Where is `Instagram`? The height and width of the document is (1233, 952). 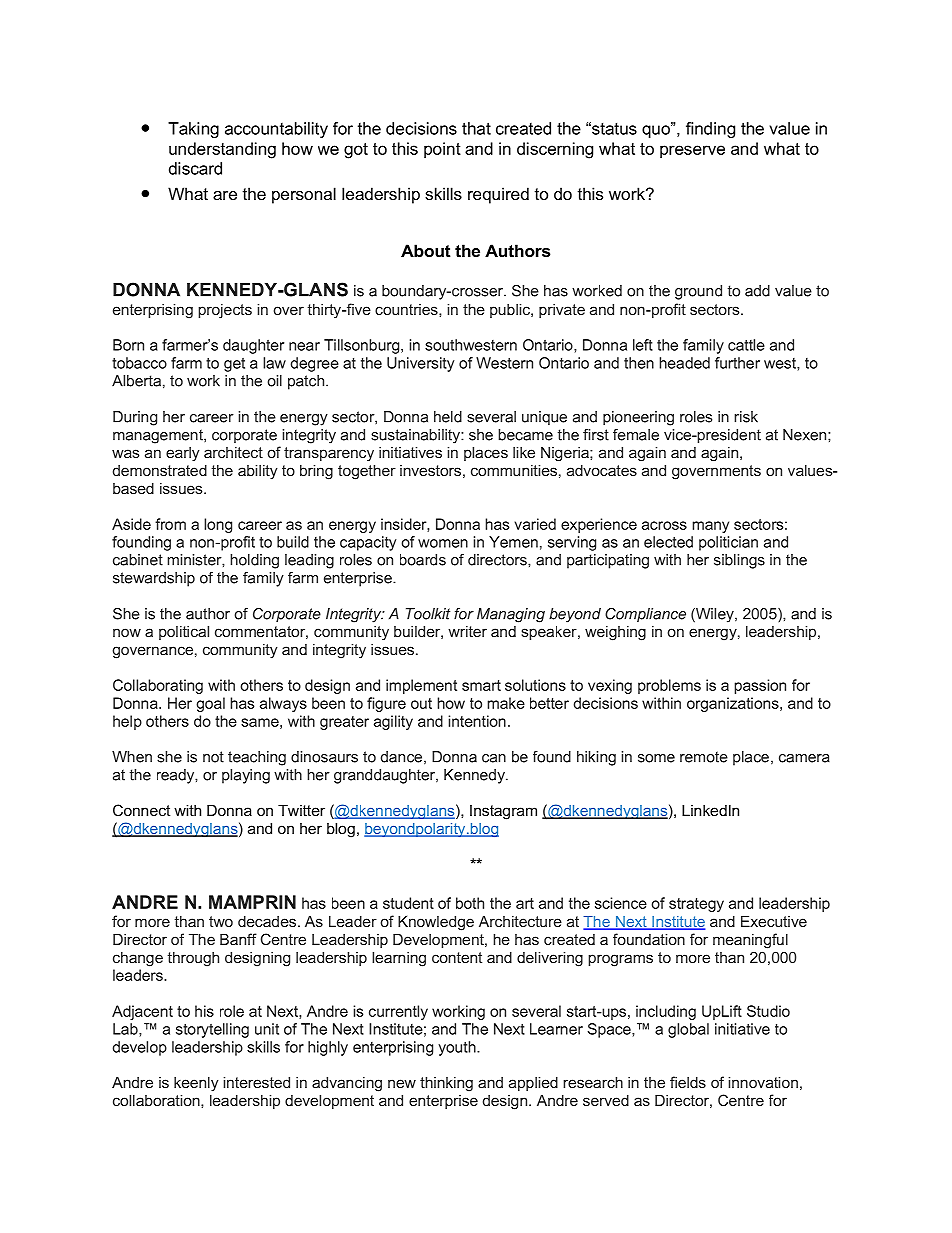 Instagram is located at coordinates (503, 812).
